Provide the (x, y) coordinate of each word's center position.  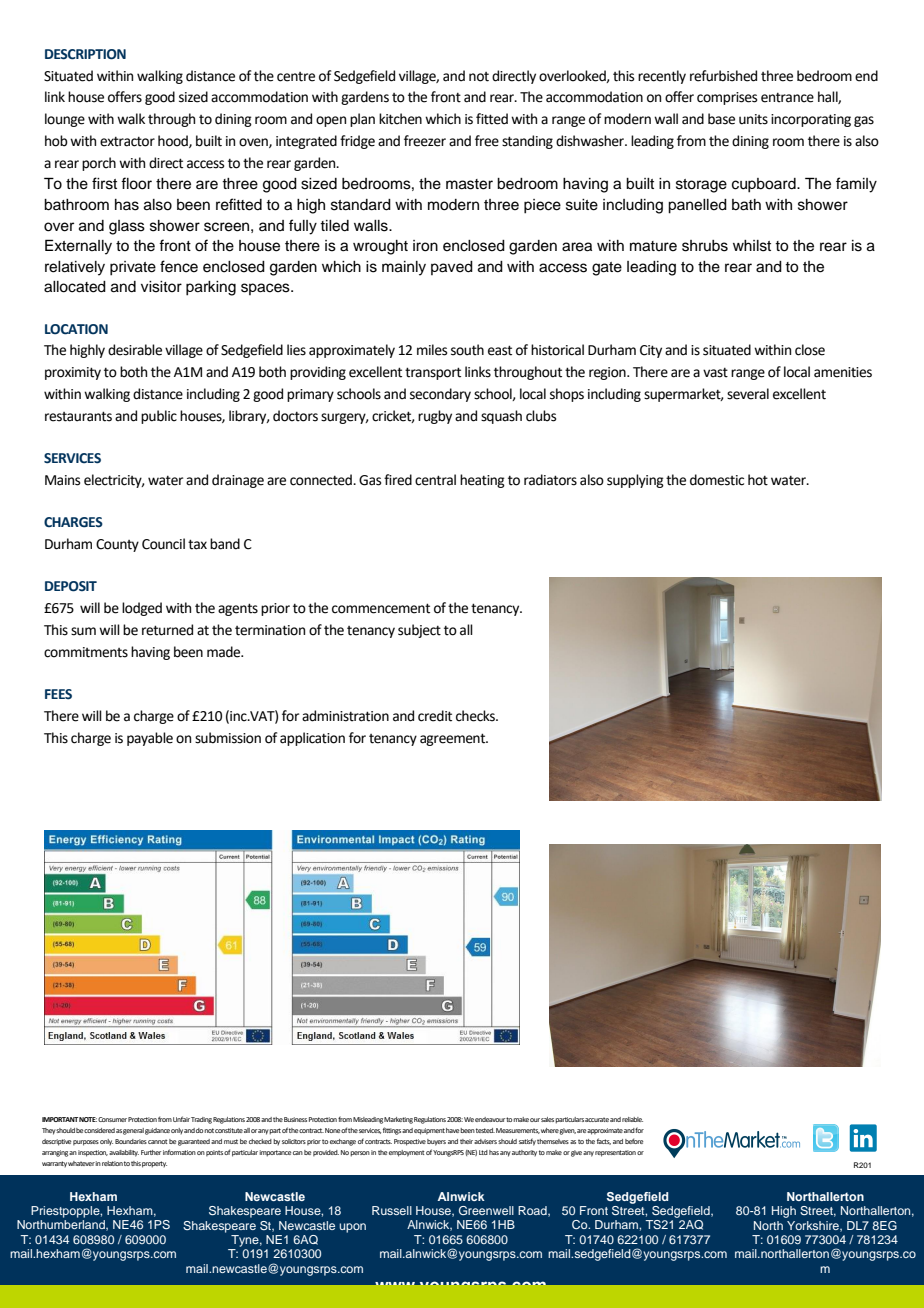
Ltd (483, 1152)
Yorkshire (814, 1226)
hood (174, 141)
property (154, 1164)
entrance (787, 98)
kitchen (400, 119)
